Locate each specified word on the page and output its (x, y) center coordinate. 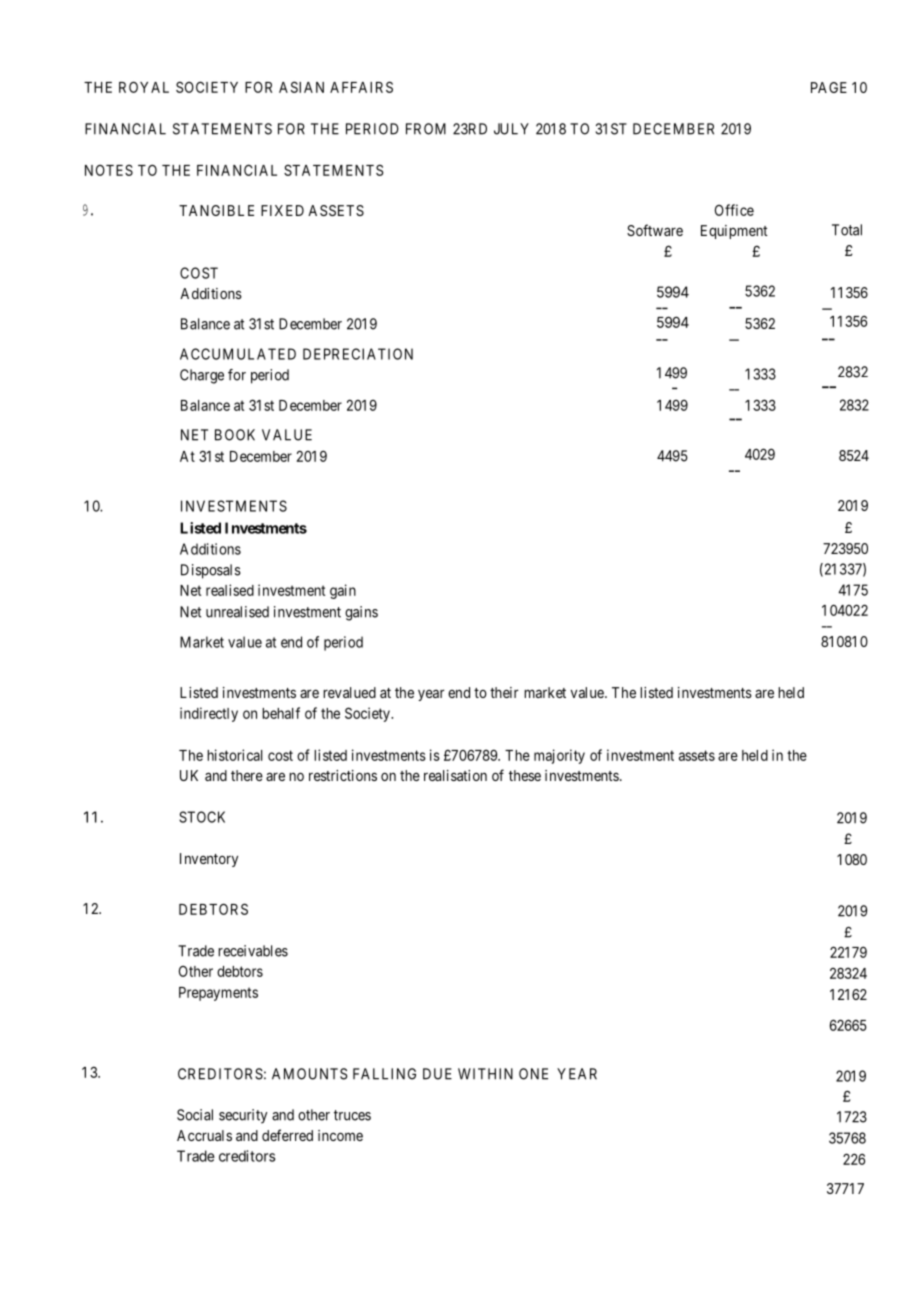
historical (234, 755)
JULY (511, 129)
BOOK (235, 435)
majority (559, 756)
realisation (455, 775)
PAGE (829, 87)
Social (195, 1115)
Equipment (734, 232)
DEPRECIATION (358, 354)
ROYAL (144, 87)
